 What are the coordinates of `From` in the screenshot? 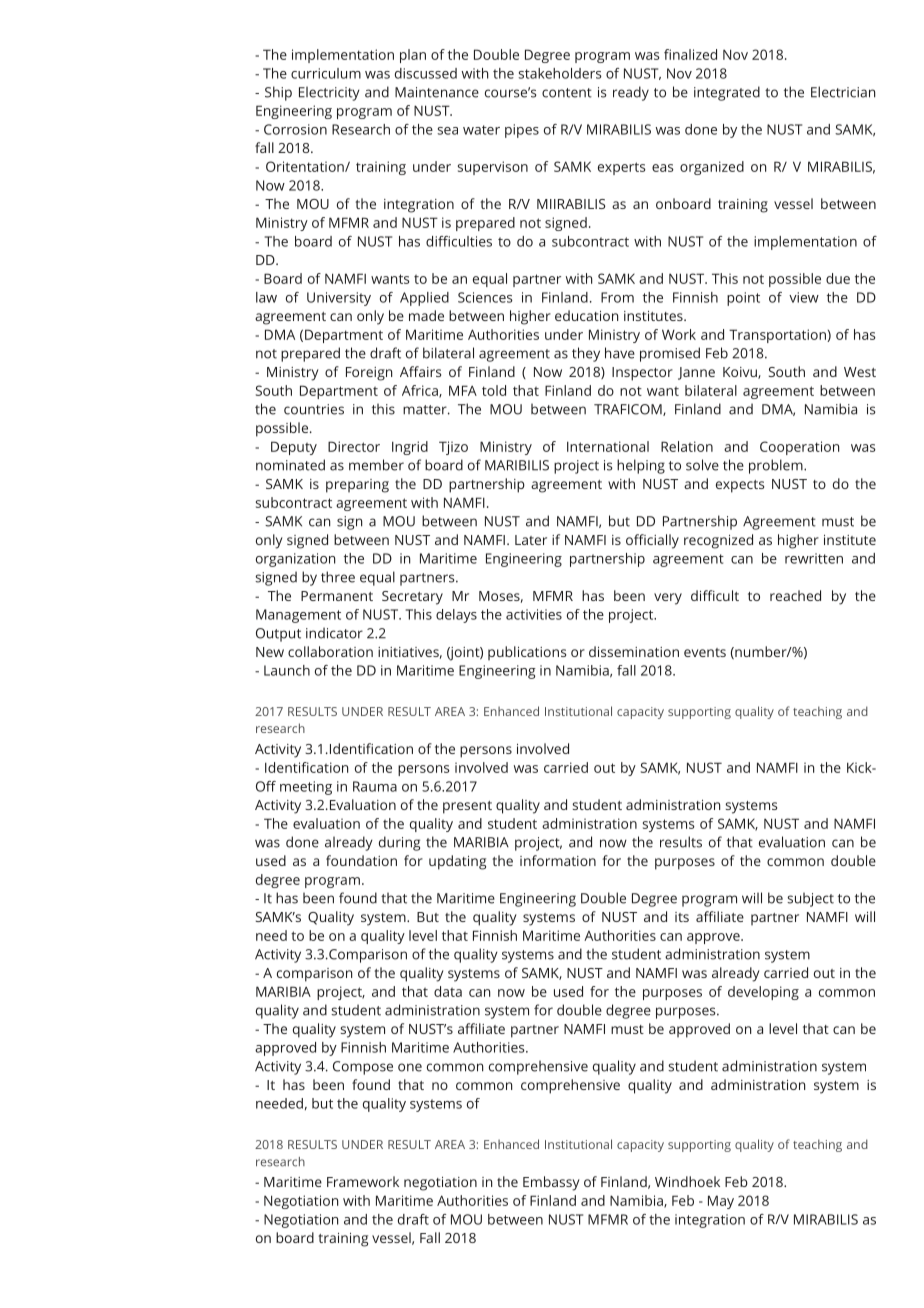 It's located at (617, 297).
